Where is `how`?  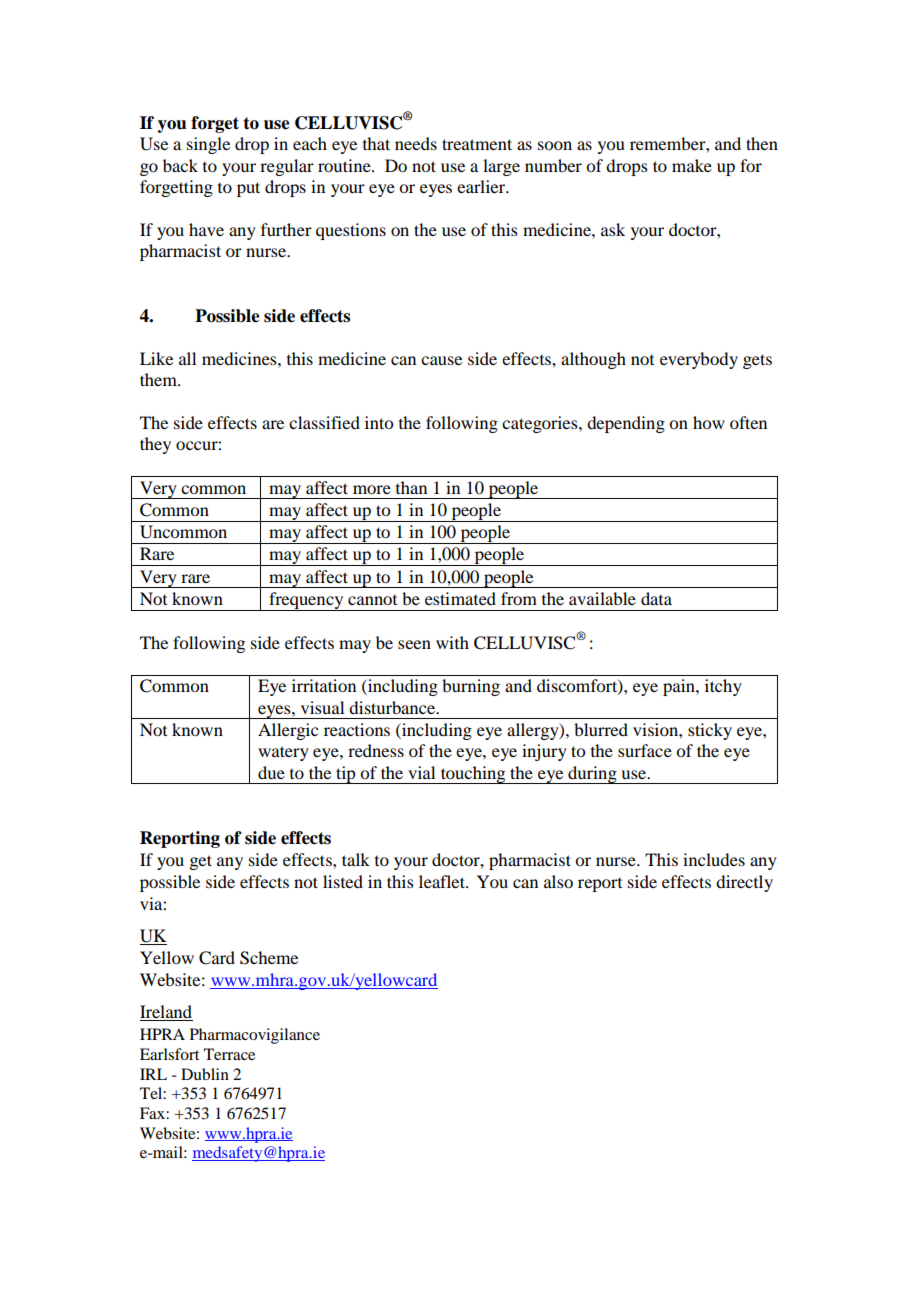 how is located at coordinates (709, 422).
